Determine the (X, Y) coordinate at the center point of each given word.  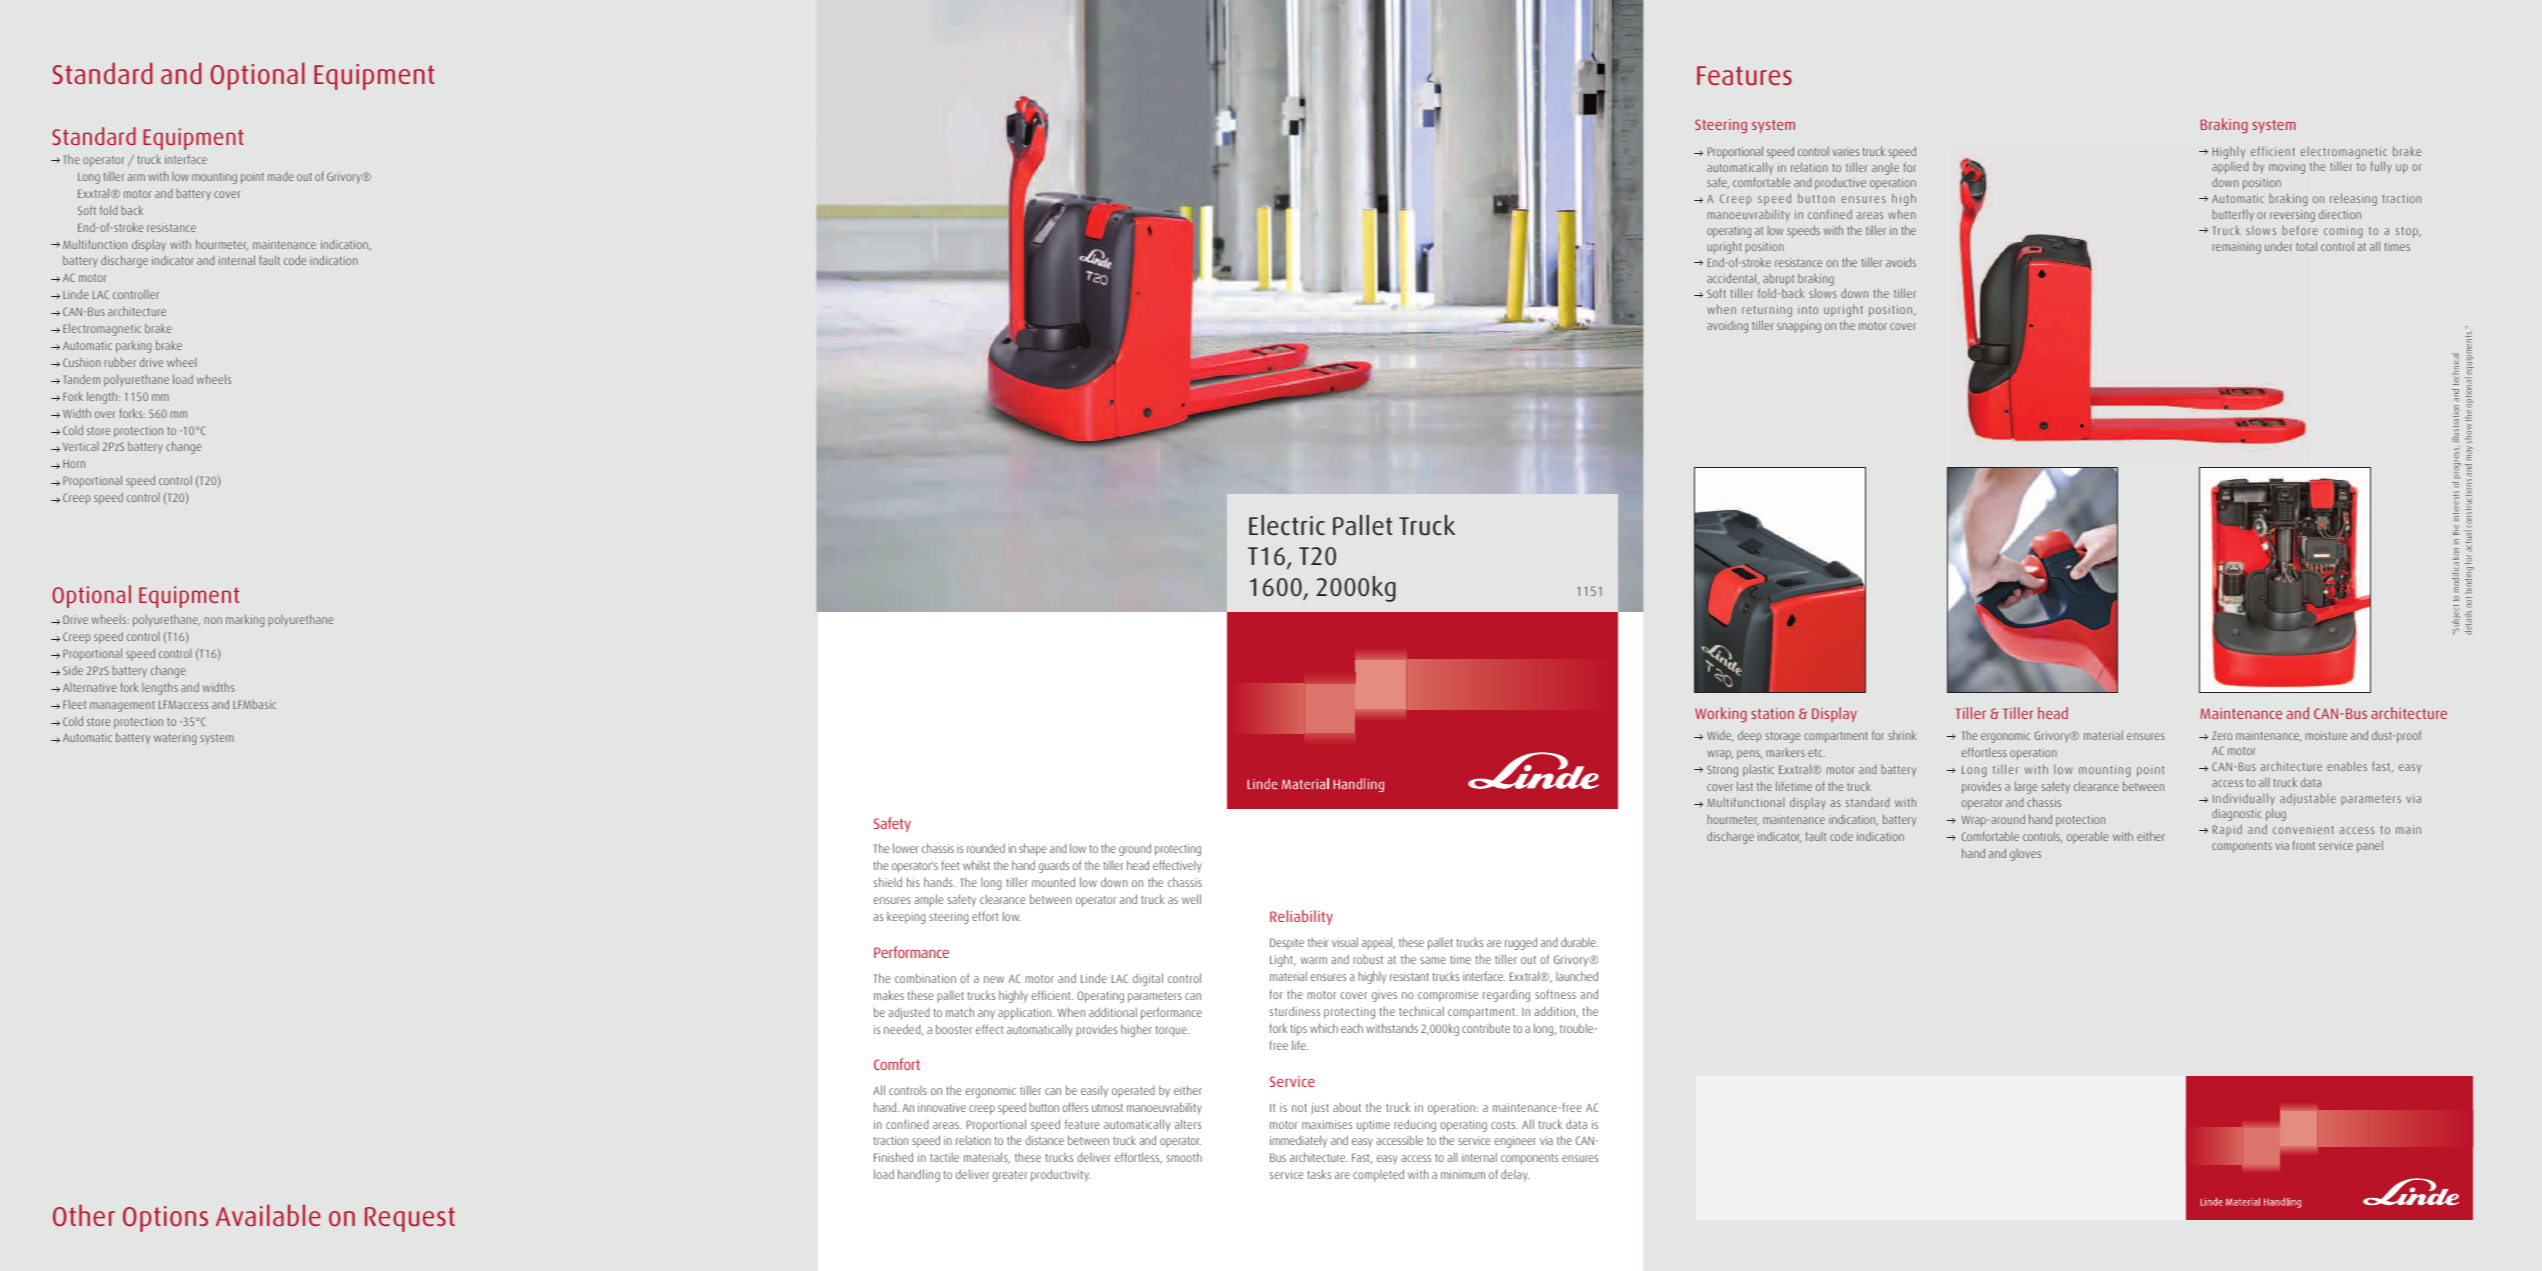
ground (1135, 849)
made (281, 176)
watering (175, 739)
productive (1840, 183)
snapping (1799, 327)
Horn (74, 464)
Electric (1287, 525)
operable (2087, 837)
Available (268, 1215)
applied (2230, 168)
